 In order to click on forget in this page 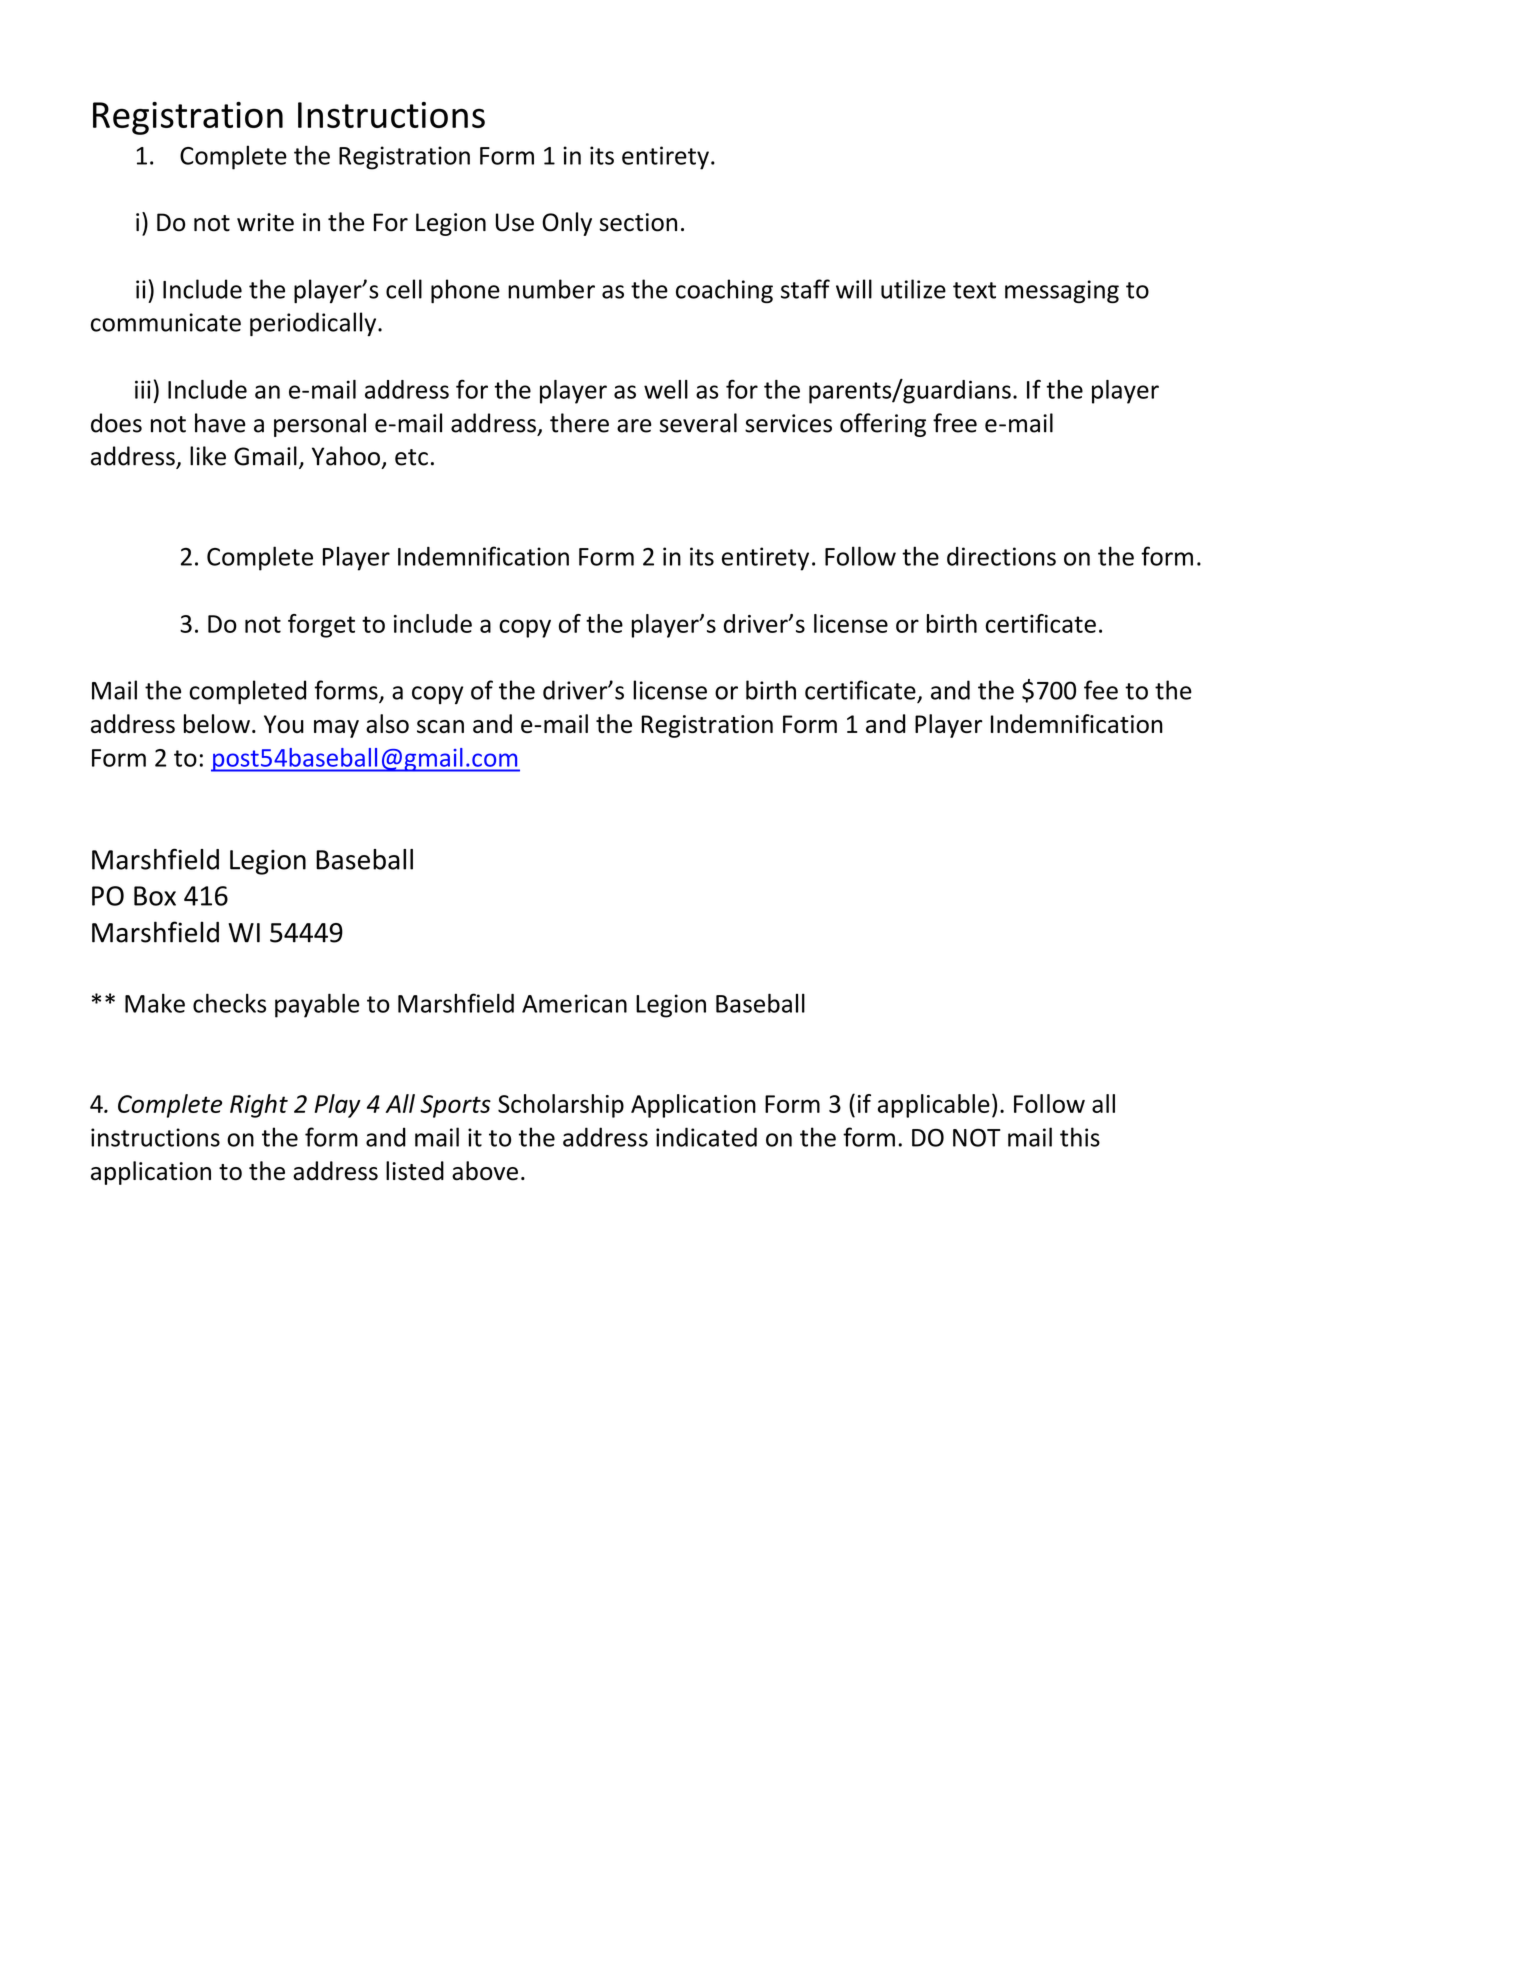, I will do `click(321, 626)`.
